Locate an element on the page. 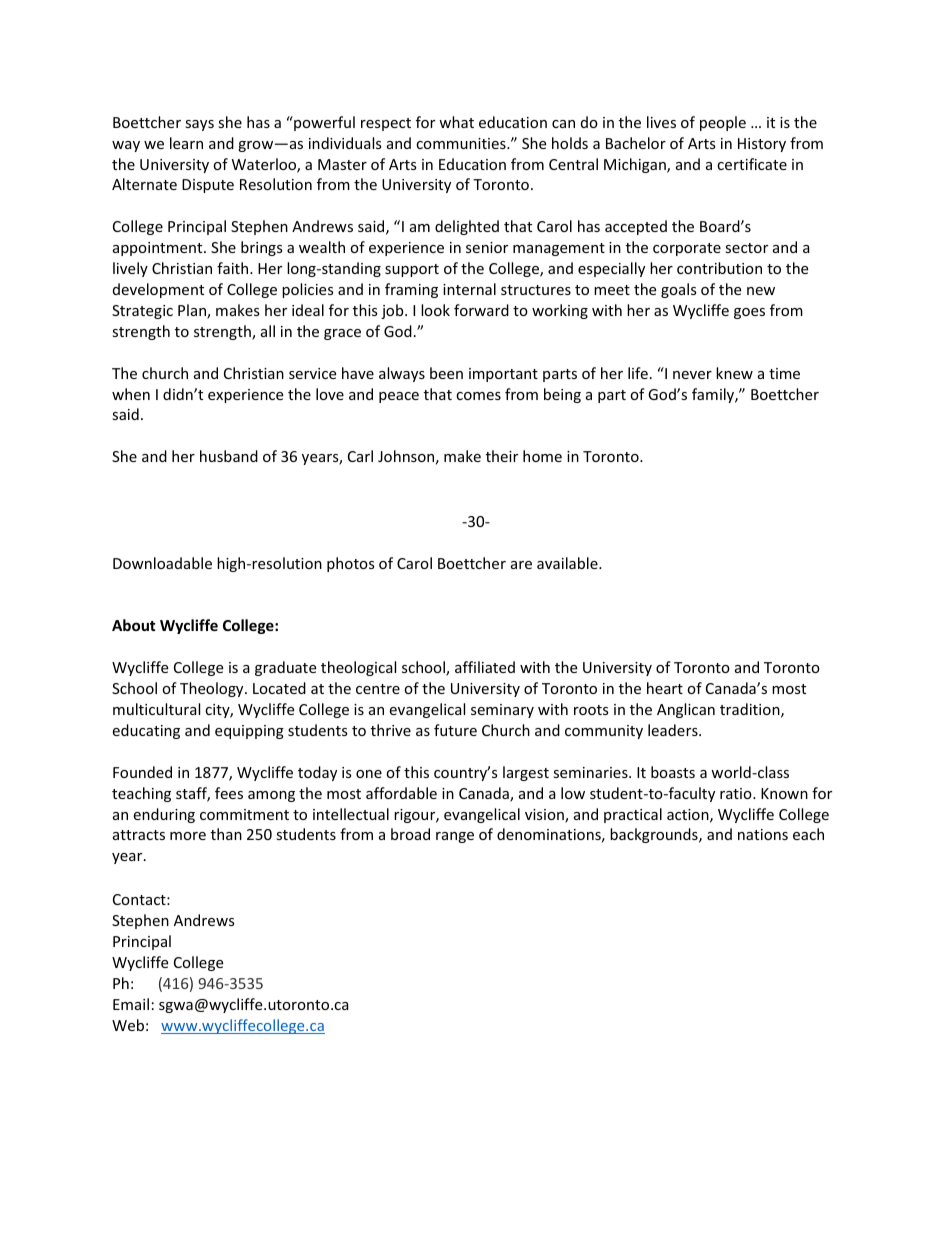  communities is located at coordinates (462, 143).
